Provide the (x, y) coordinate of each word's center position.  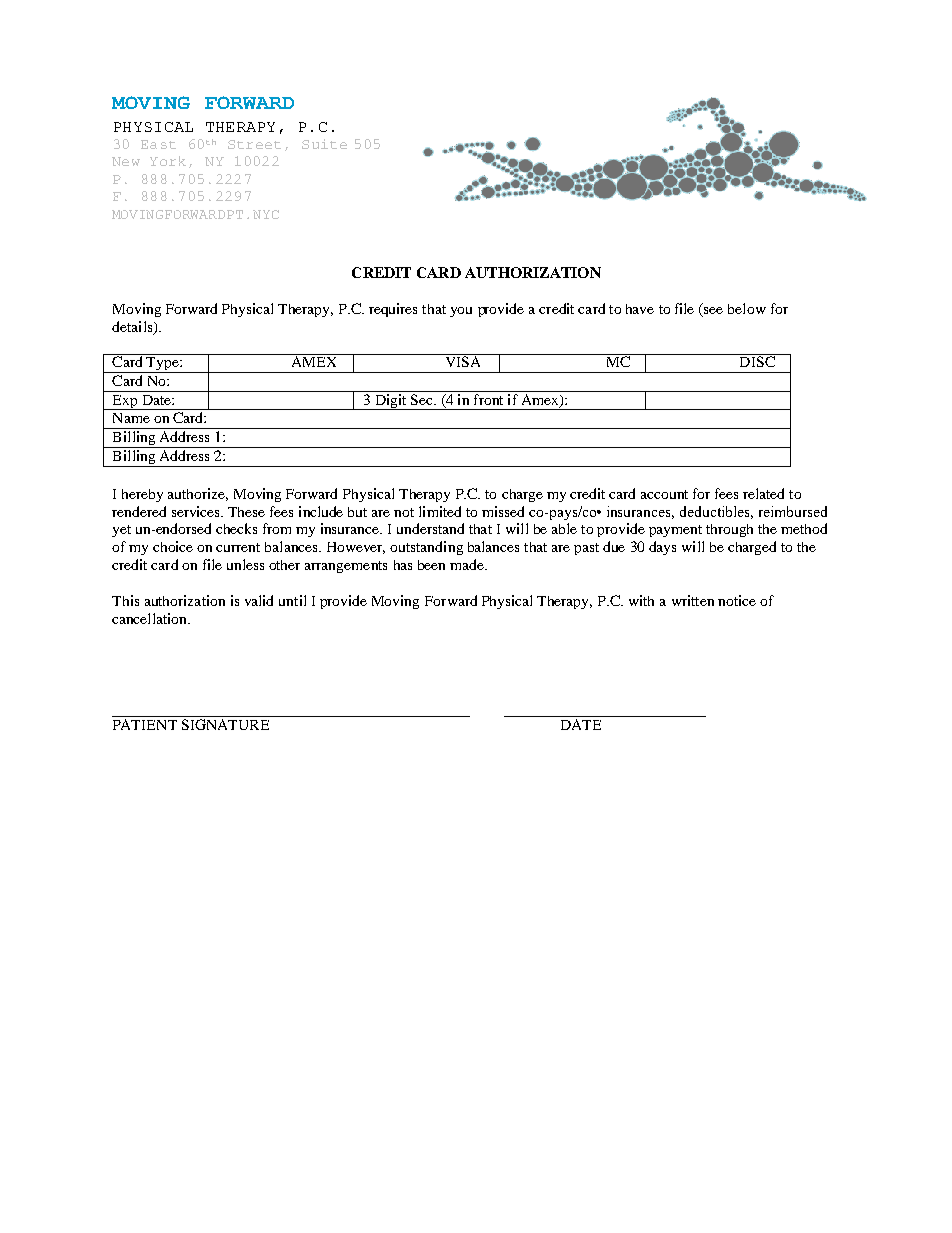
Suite (324, 144)
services (197, 511)
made (468, 564)
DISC (757, 360)
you (461, 312)
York (168, 161)
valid (259, 600)
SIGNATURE (225, 724)
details (133, 328)
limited (440, 511)
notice (737, 600)
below (747, 308)
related (763, 493)
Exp (125, 402)
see (713, 310)
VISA (463, 360)
